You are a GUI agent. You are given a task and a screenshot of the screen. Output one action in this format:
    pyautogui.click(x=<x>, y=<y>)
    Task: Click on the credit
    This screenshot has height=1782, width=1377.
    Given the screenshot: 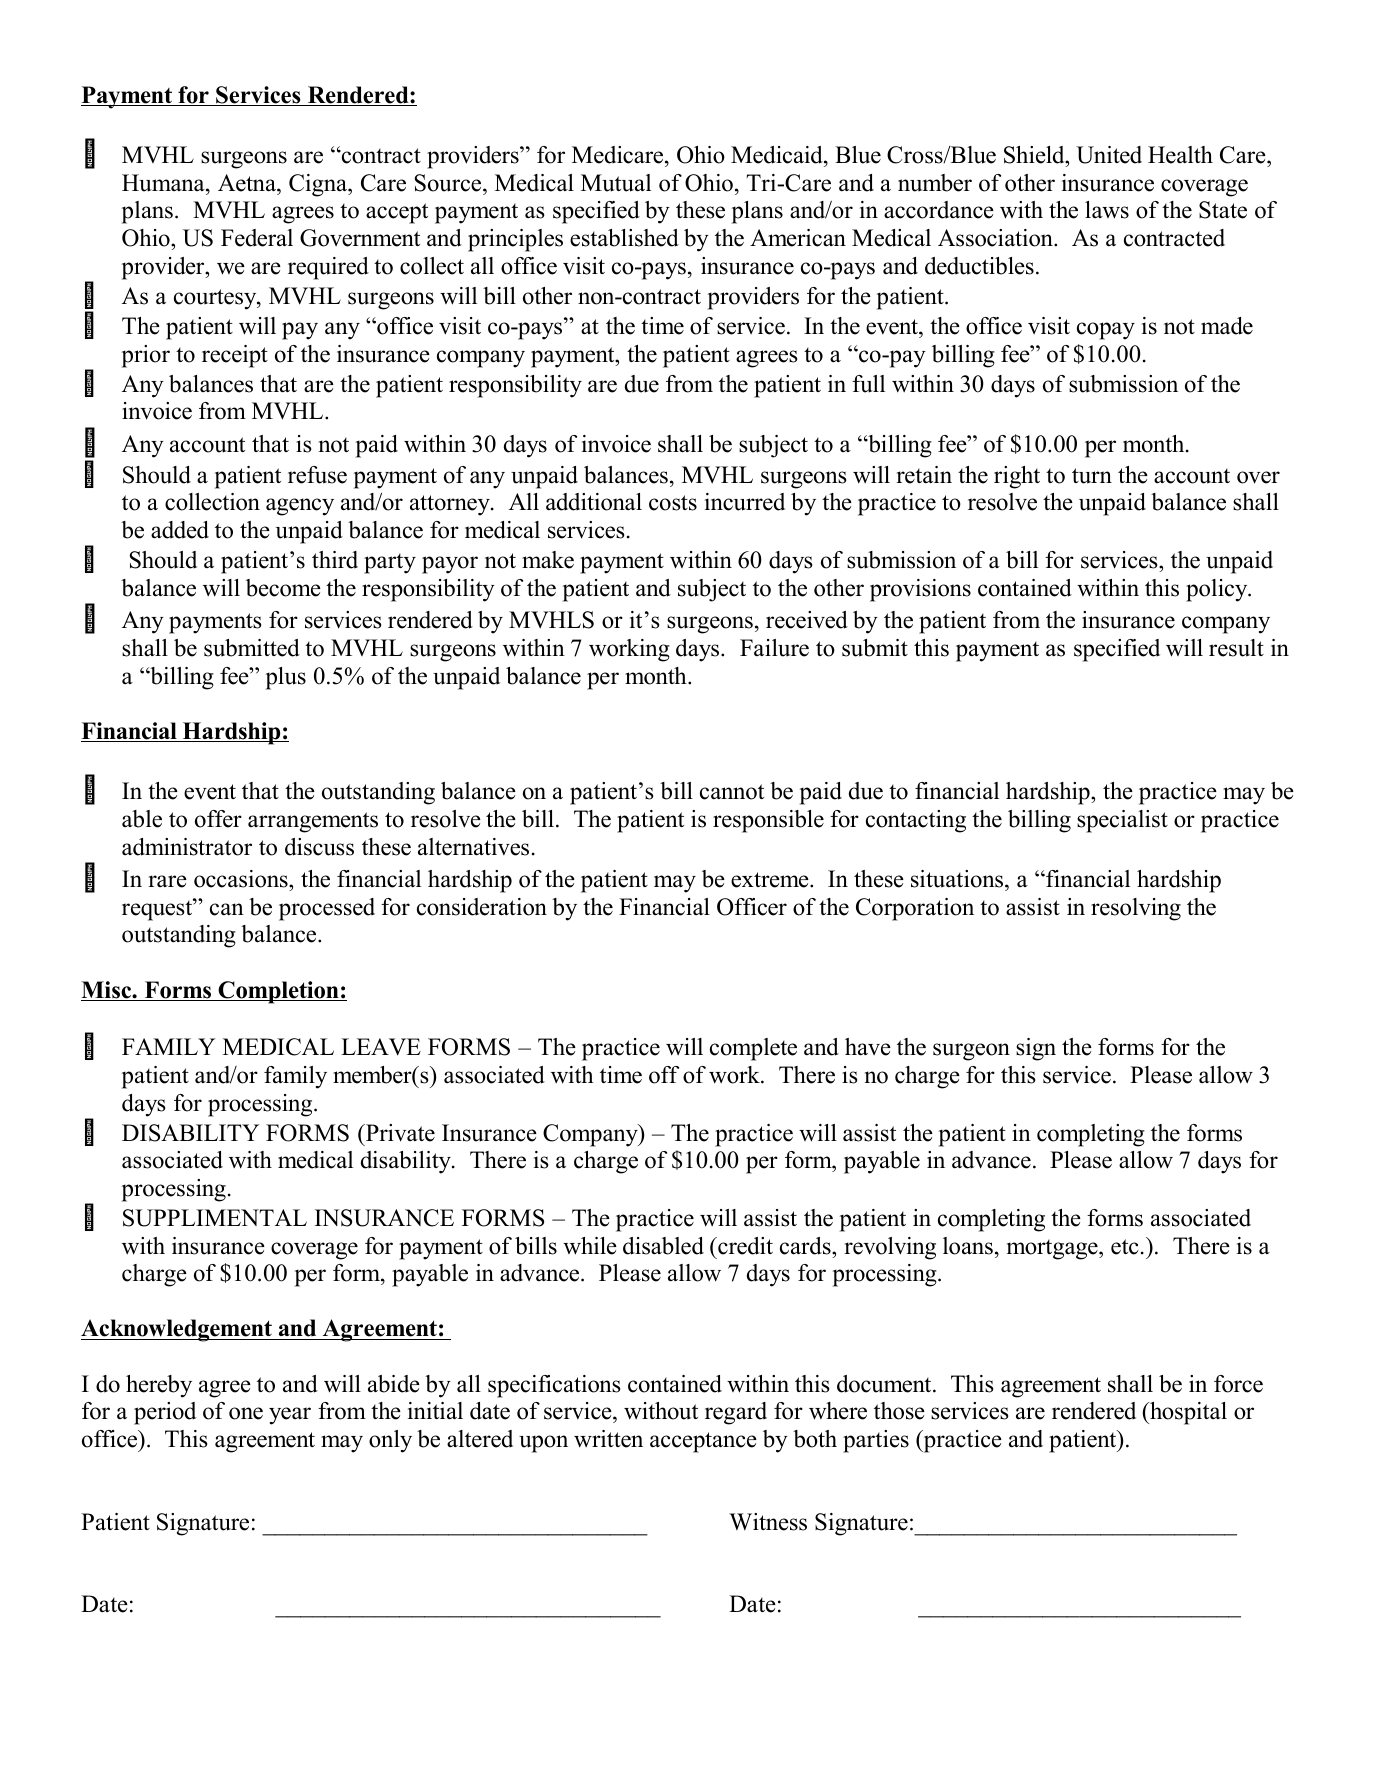 What is the action you would take?
    pyautogui.click(x=744, y=1246)
